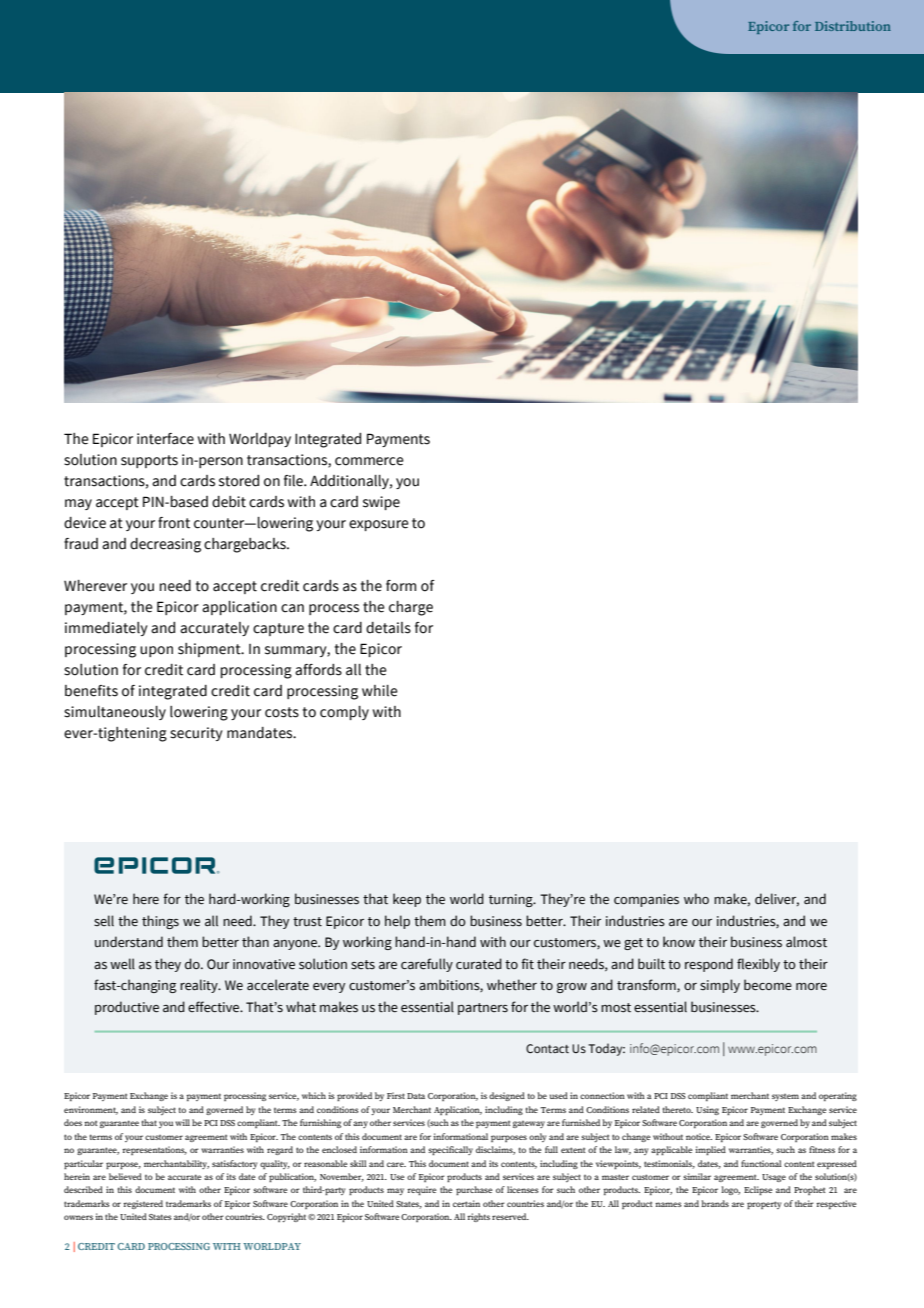  I want to click on upon, so click(156, 651).
